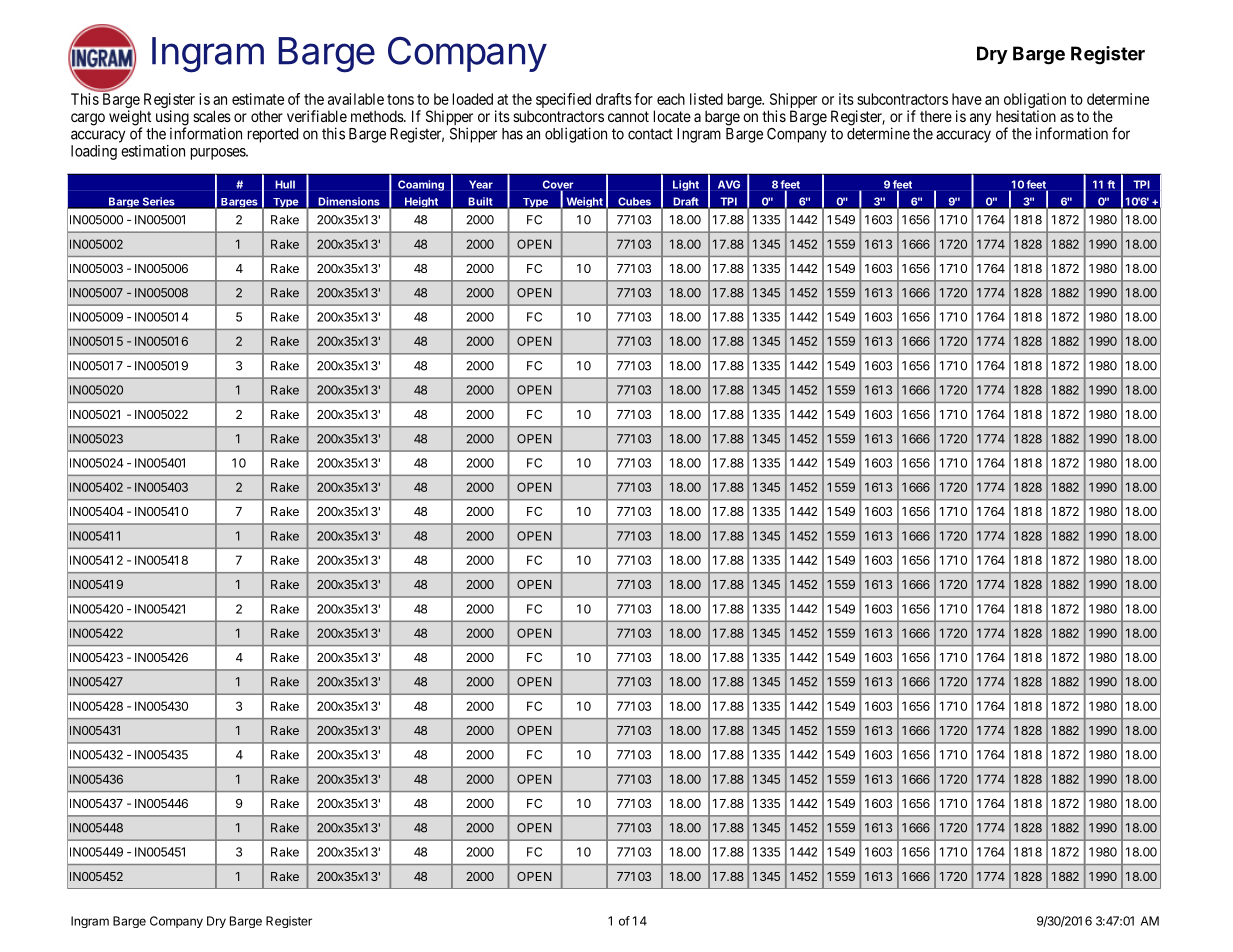  Describe the element at coordinates (481, 184) in the screenshot. I see `Year` at that location.
